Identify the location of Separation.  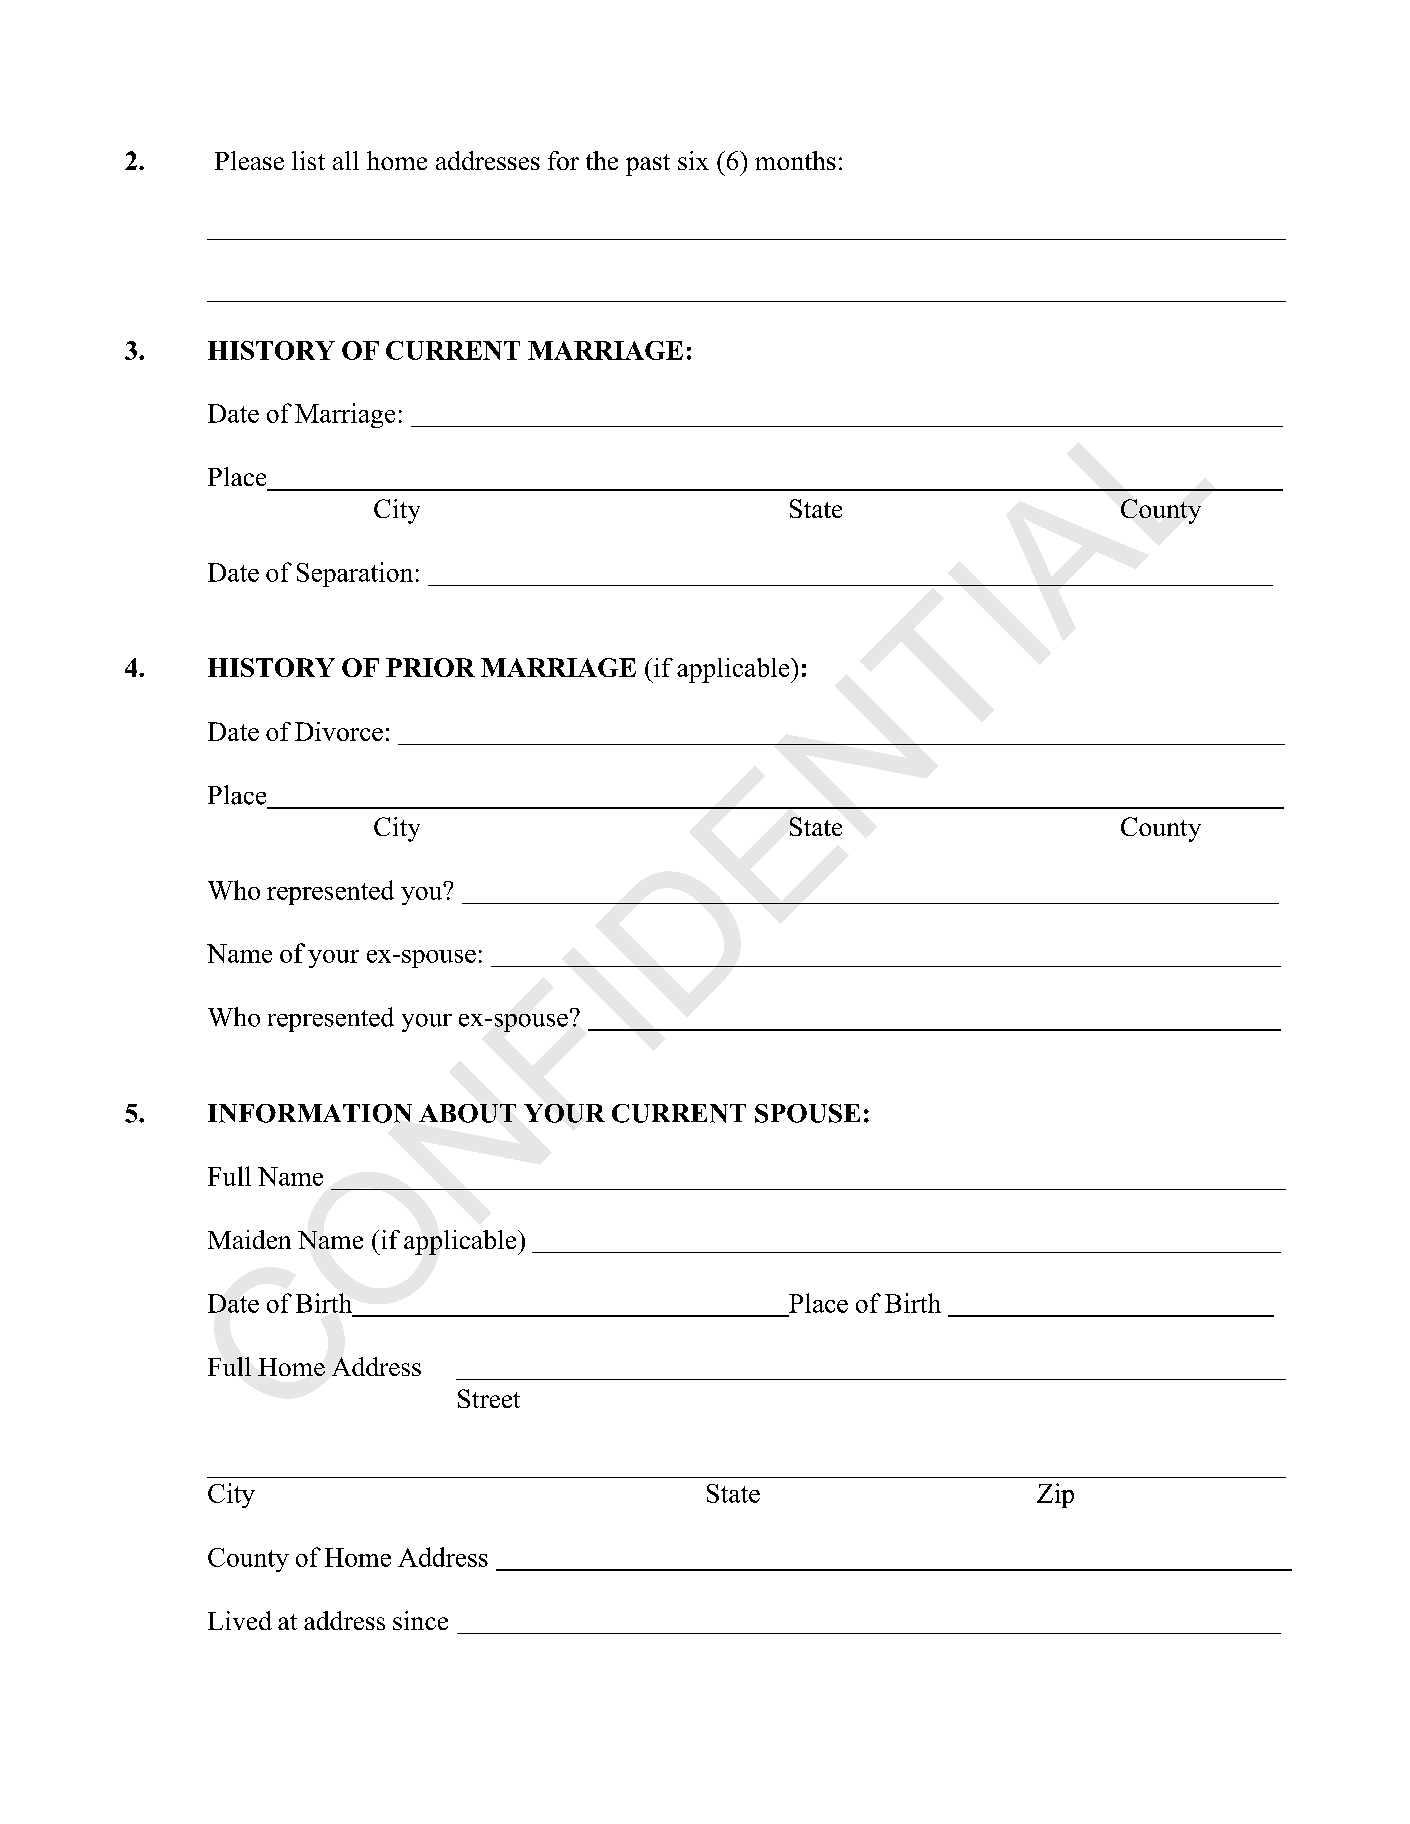
(355, 574).
